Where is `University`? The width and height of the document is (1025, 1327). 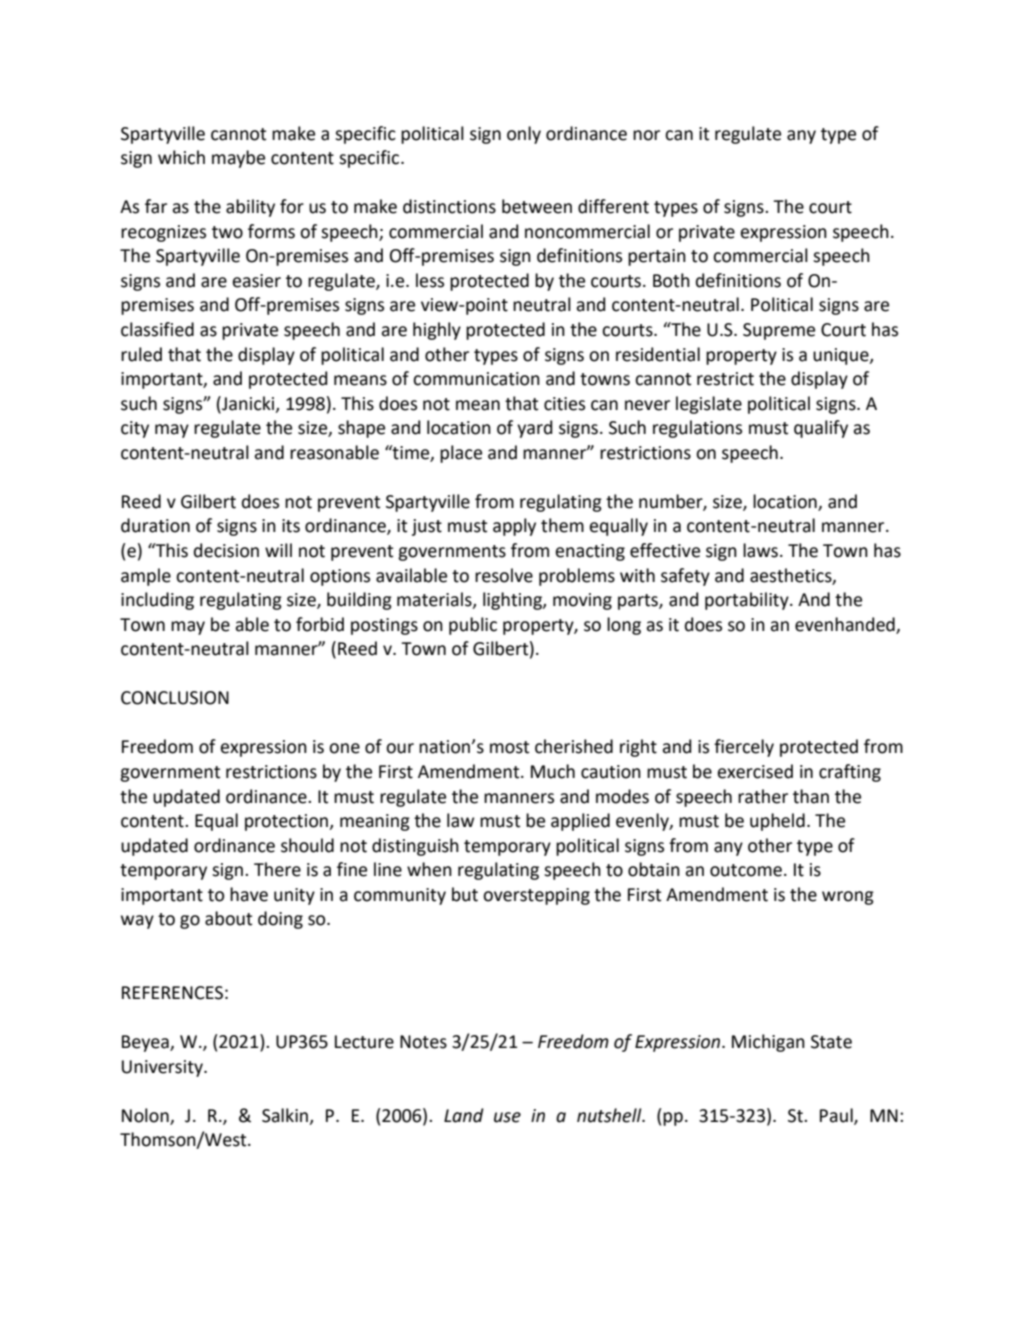 University is located at coordinates (163, 1068).
